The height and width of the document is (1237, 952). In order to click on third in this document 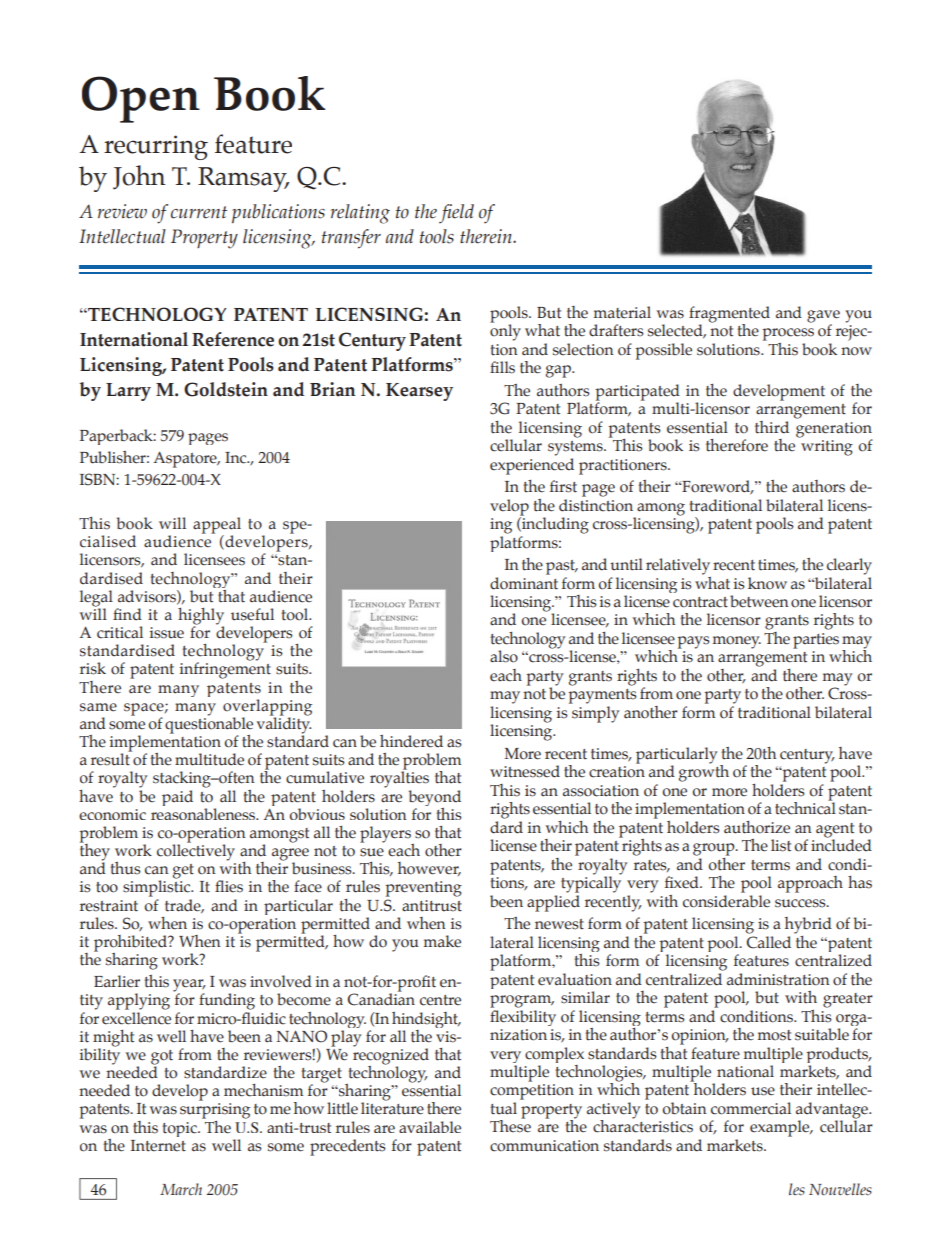, I will do `click(772, 427)`.
